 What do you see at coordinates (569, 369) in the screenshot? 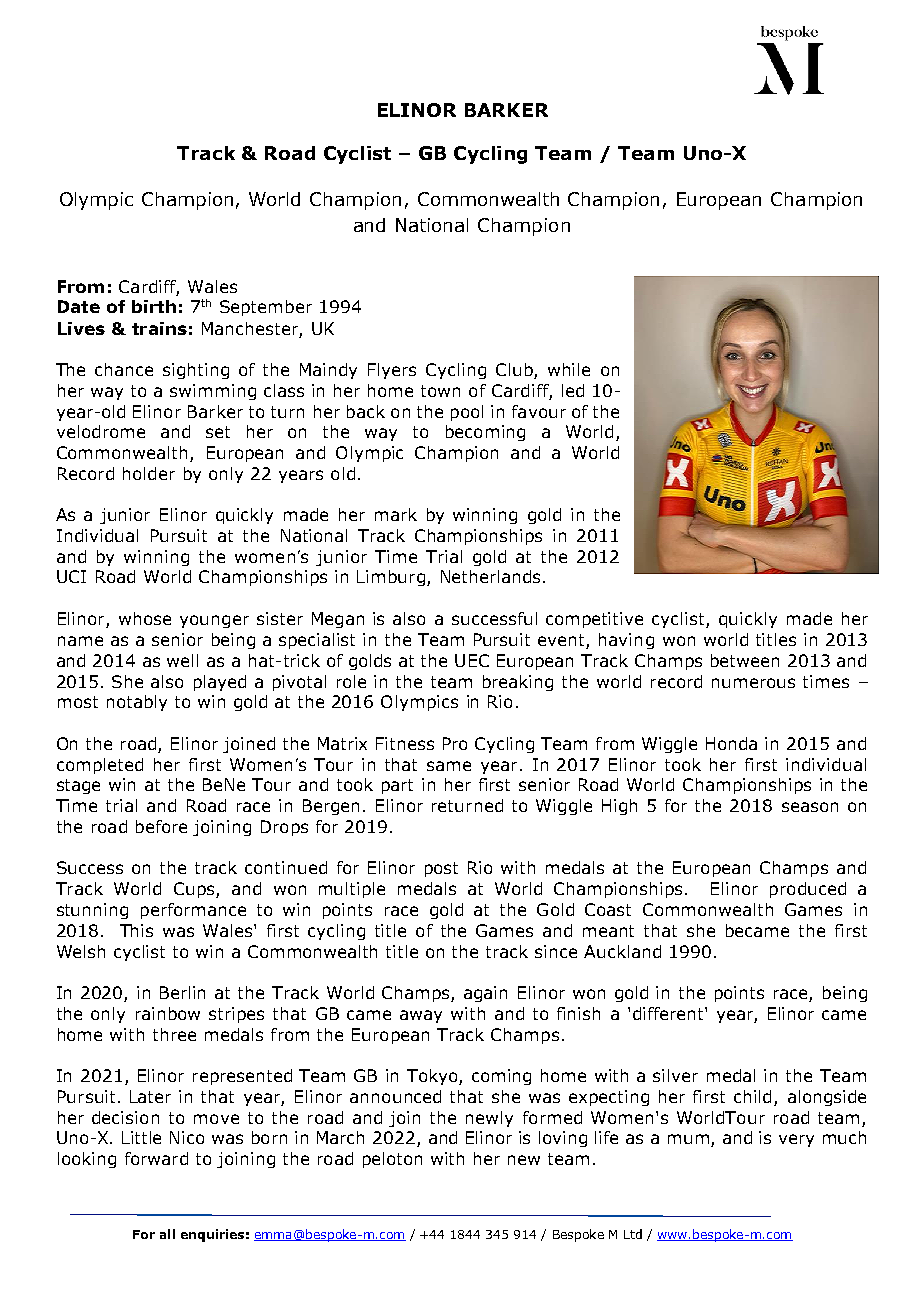
I see `while` at bounding box center [569, 369].
